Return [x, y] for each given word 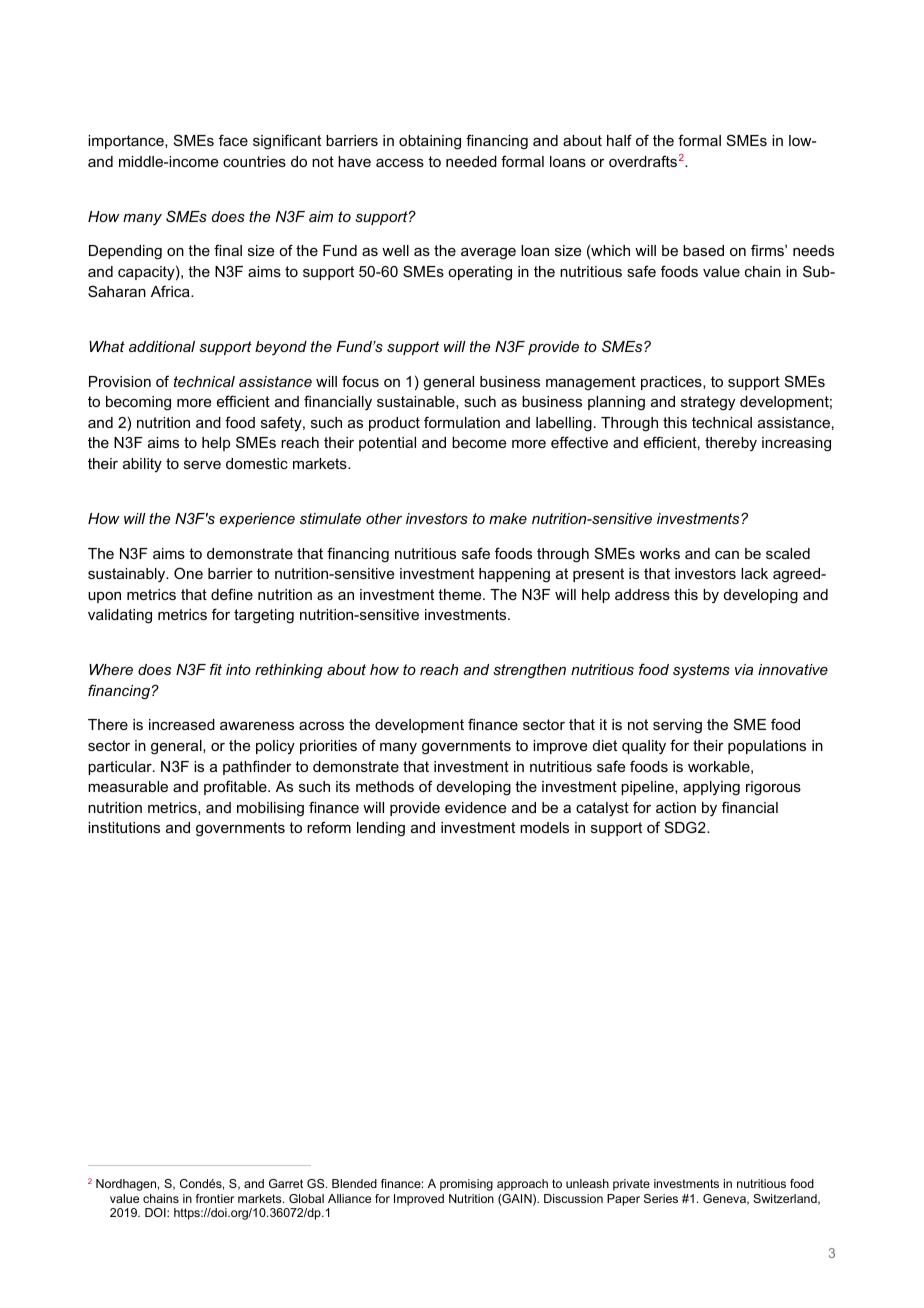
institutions [124, 827]
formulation [462, 422]
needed [471, 161]
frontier [215, 1198]
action [676, 807]
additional [162, 346]
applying [711, 788]
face [233, 140]
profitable [236, 787]
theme [461, 594]
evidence [475, 807]
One [188, 573]
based [703, 250]
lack [754, 573]
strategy [708, 403]
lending [381, 829]
